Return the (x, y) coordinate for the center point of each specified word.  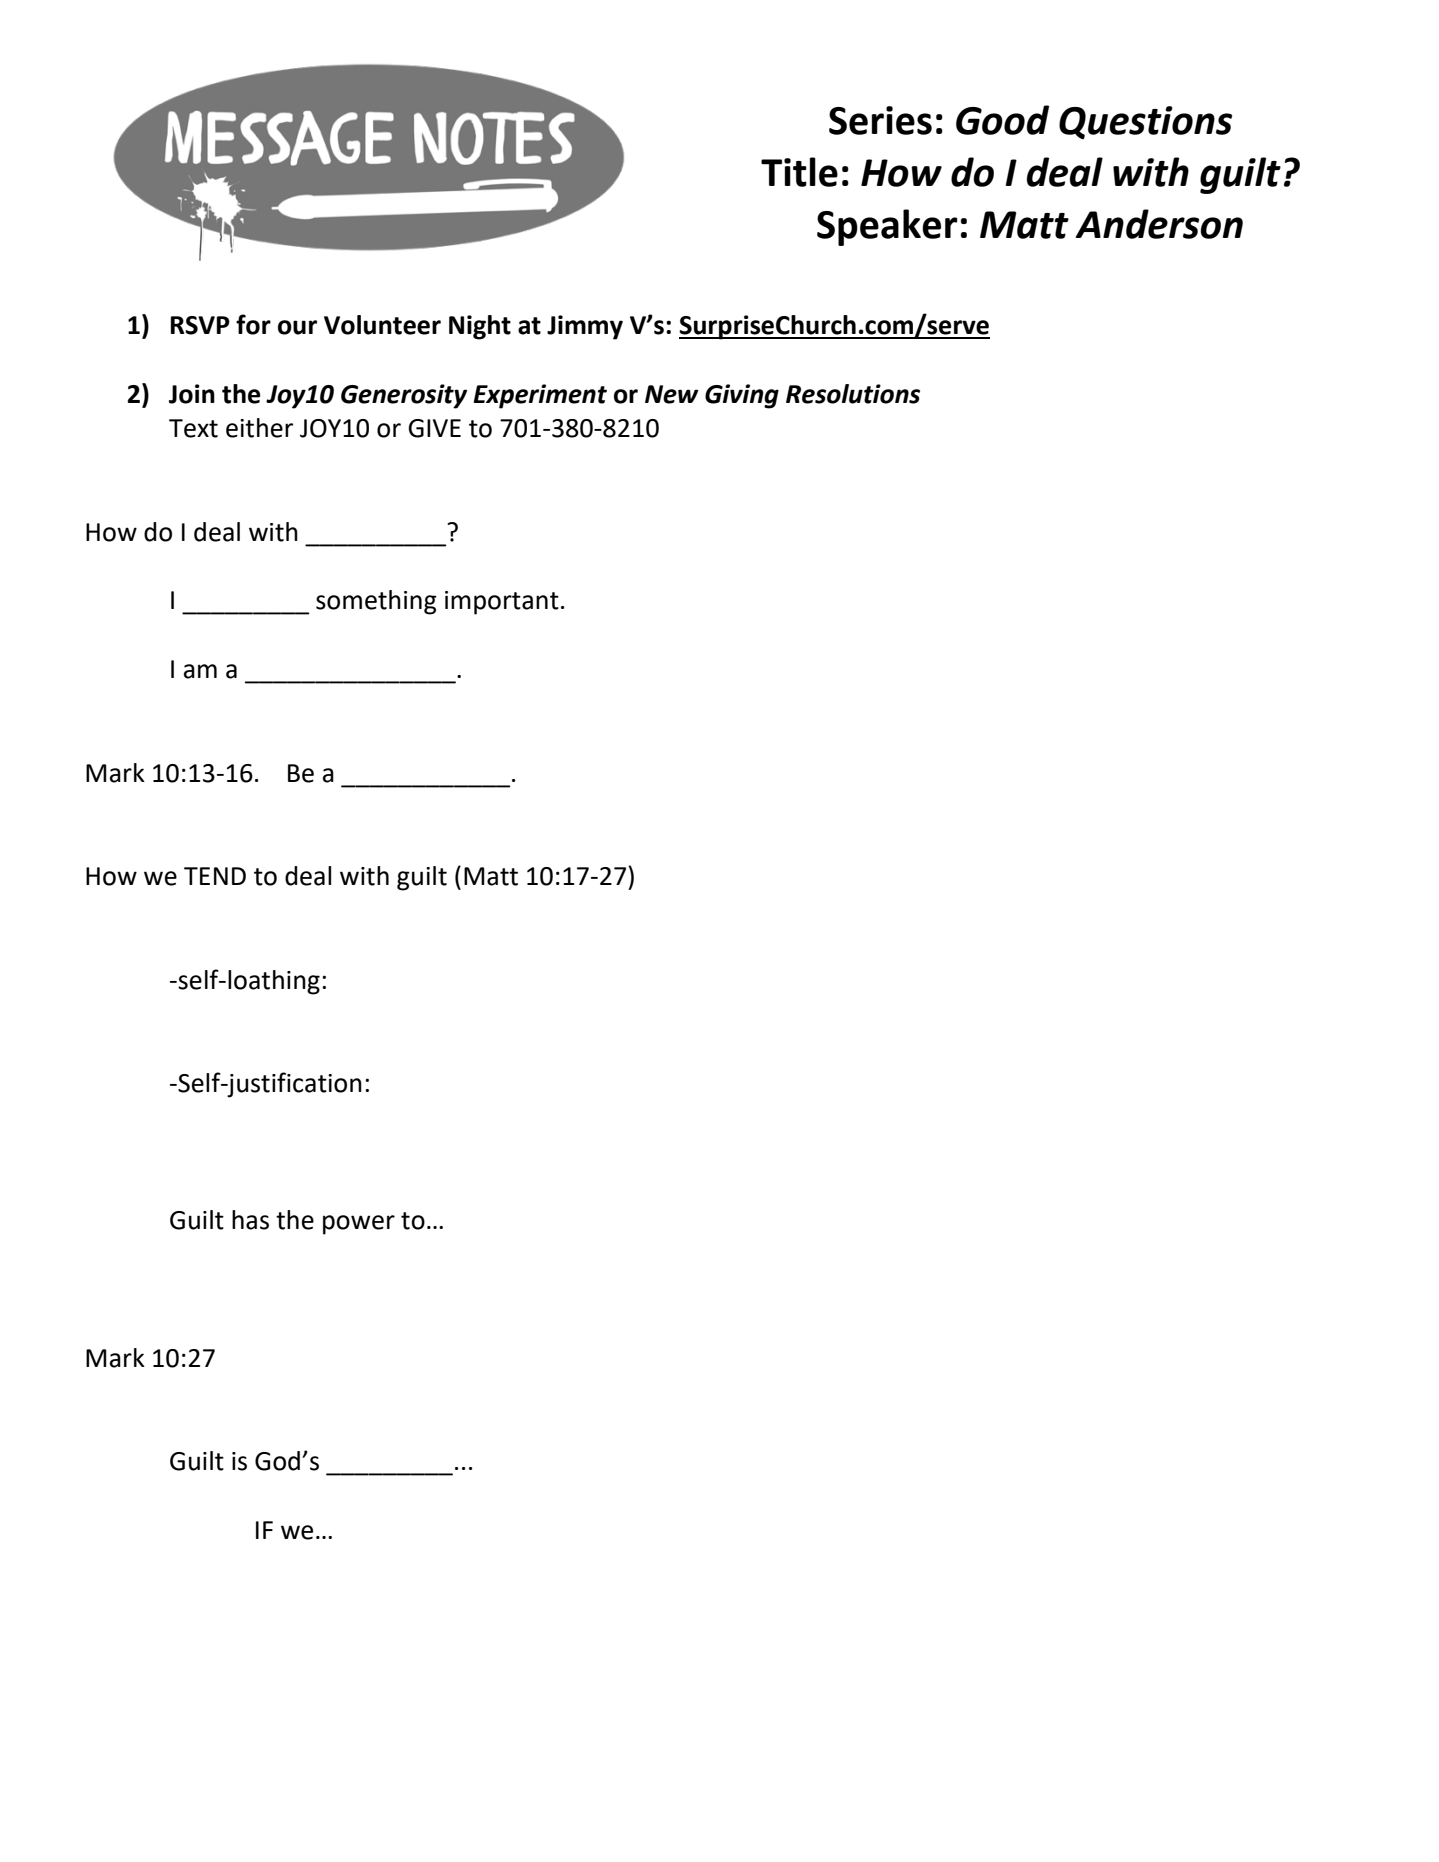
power (359, 1225)
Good (1002, 120)
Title (799, 172)
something (376, 602)
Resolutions (853, 394)
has (250, 1220)
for (253, 324)
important (502, 603)
